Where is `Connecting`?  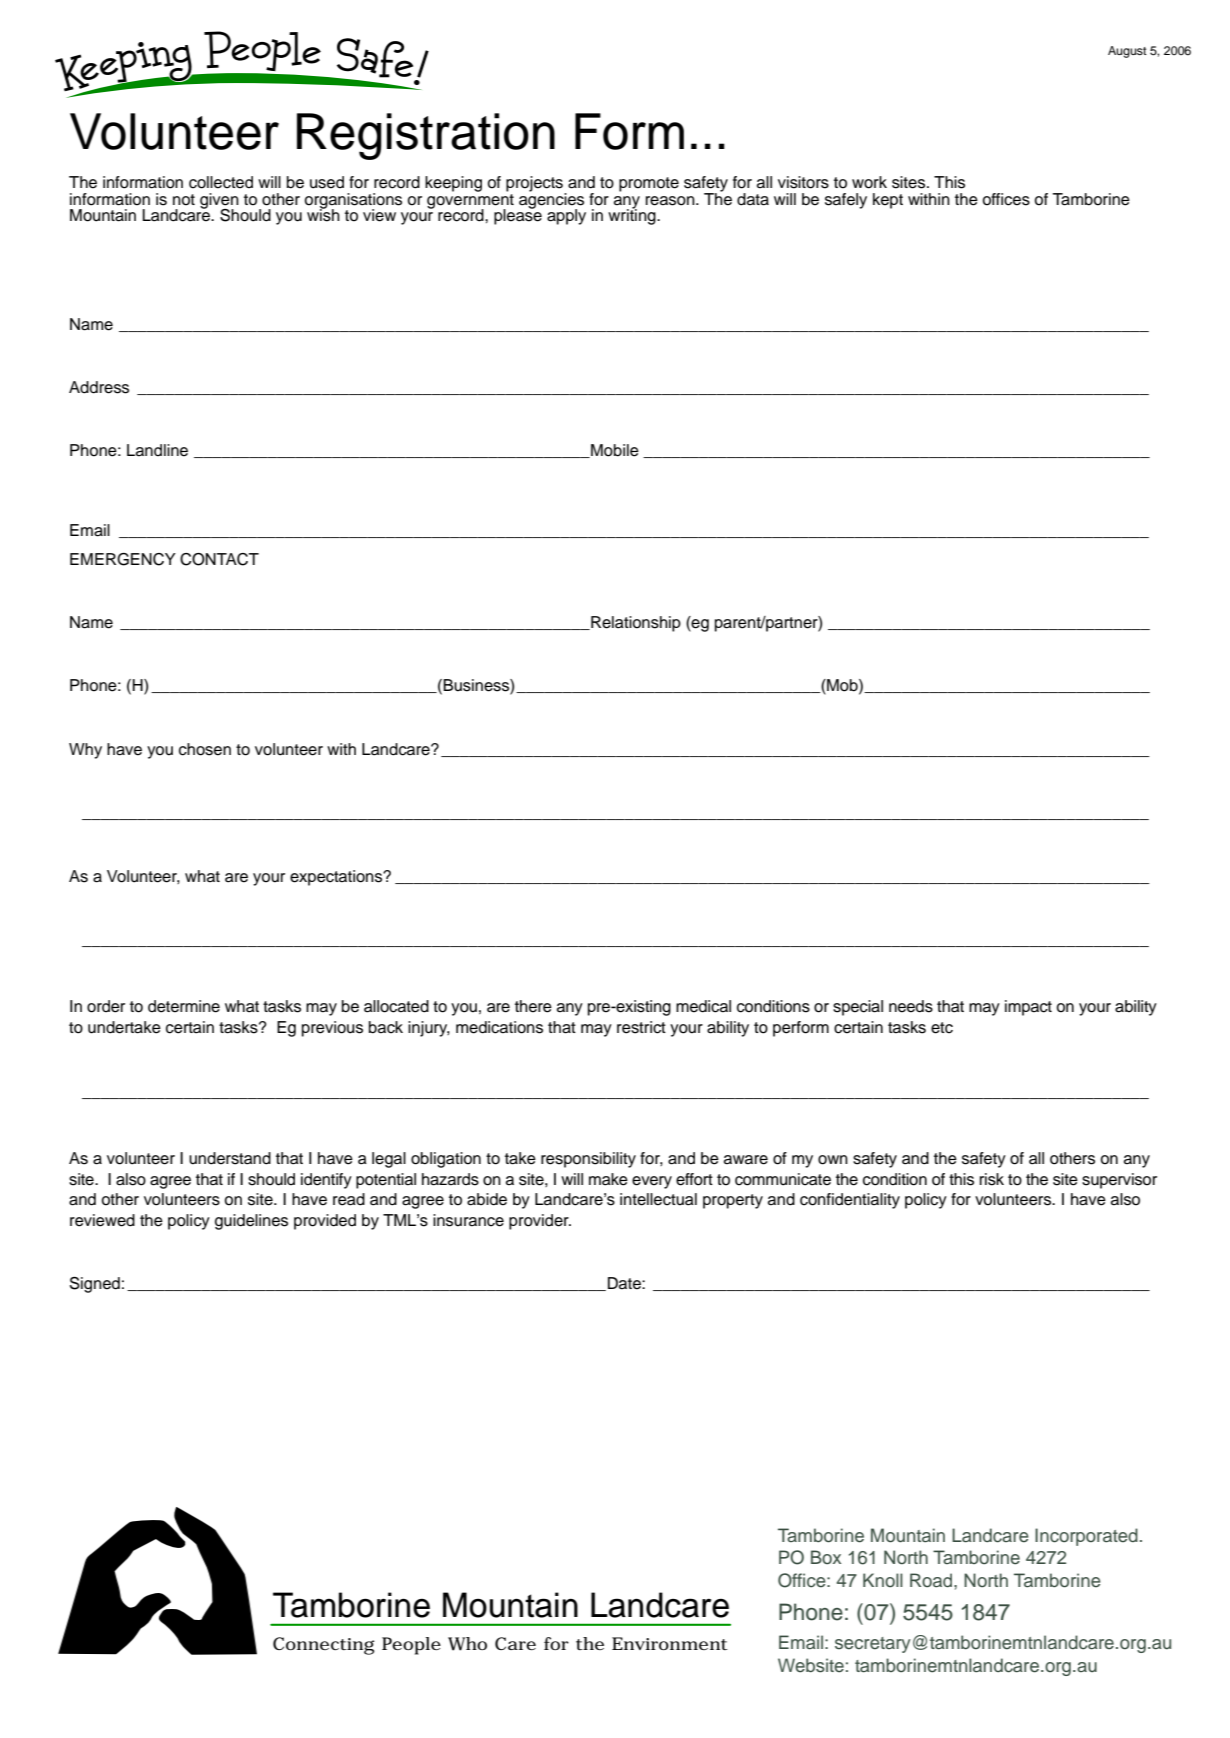
Connecting is located at coordinates (324, 1646).
